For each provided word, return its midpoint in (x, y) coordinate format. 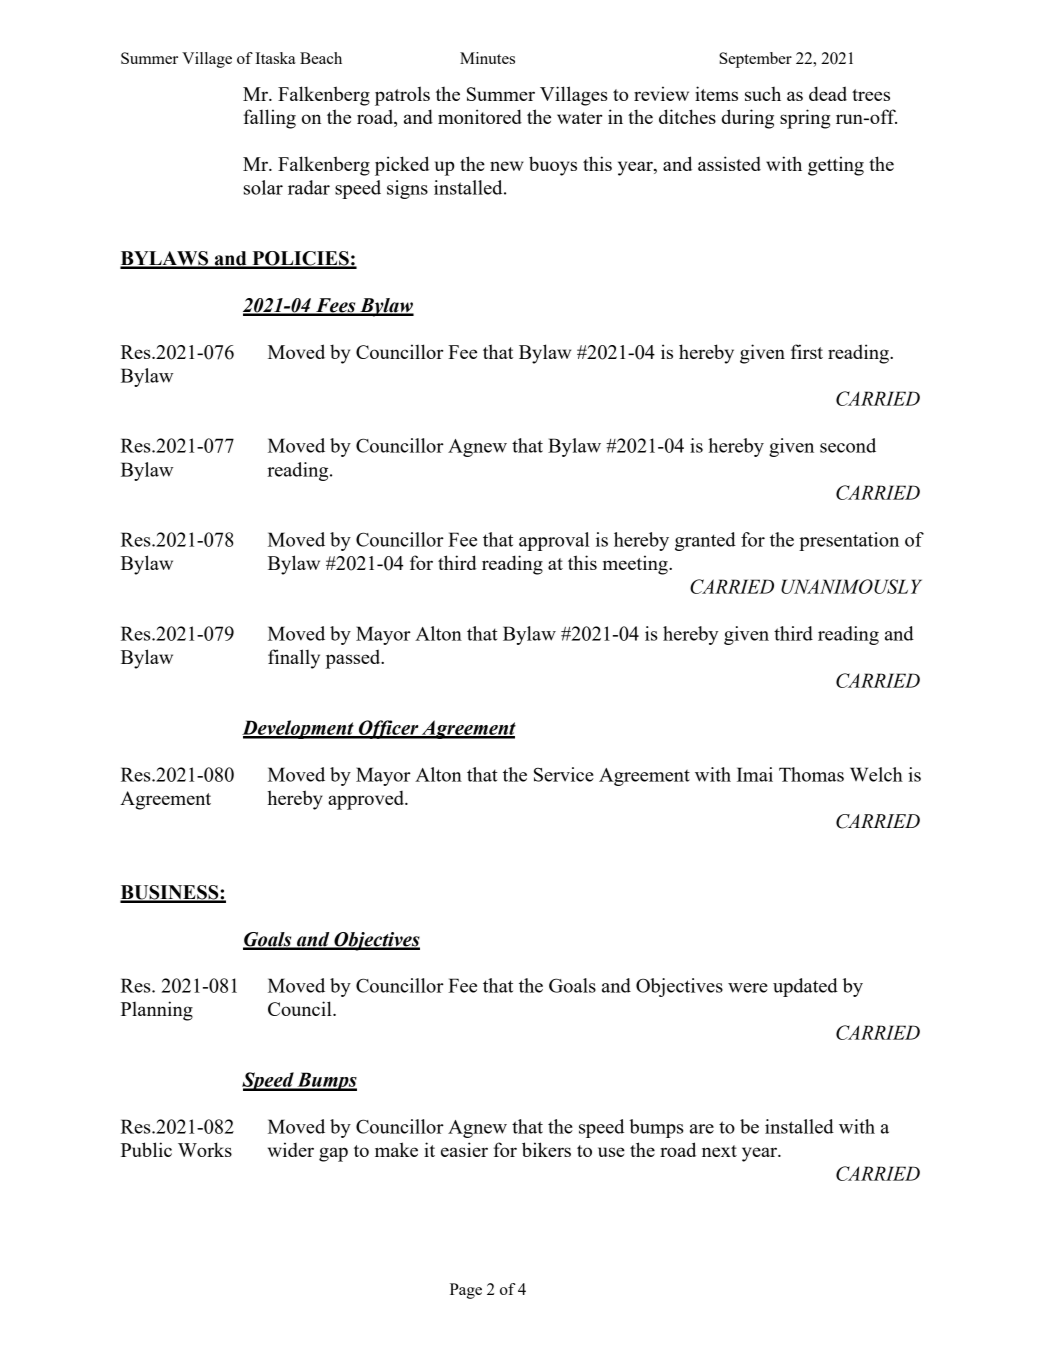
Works (205, 1149)
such (763, 94)
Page (466, 1291)
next (719, 1151)
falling (270, 119)
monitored (480, 116)
